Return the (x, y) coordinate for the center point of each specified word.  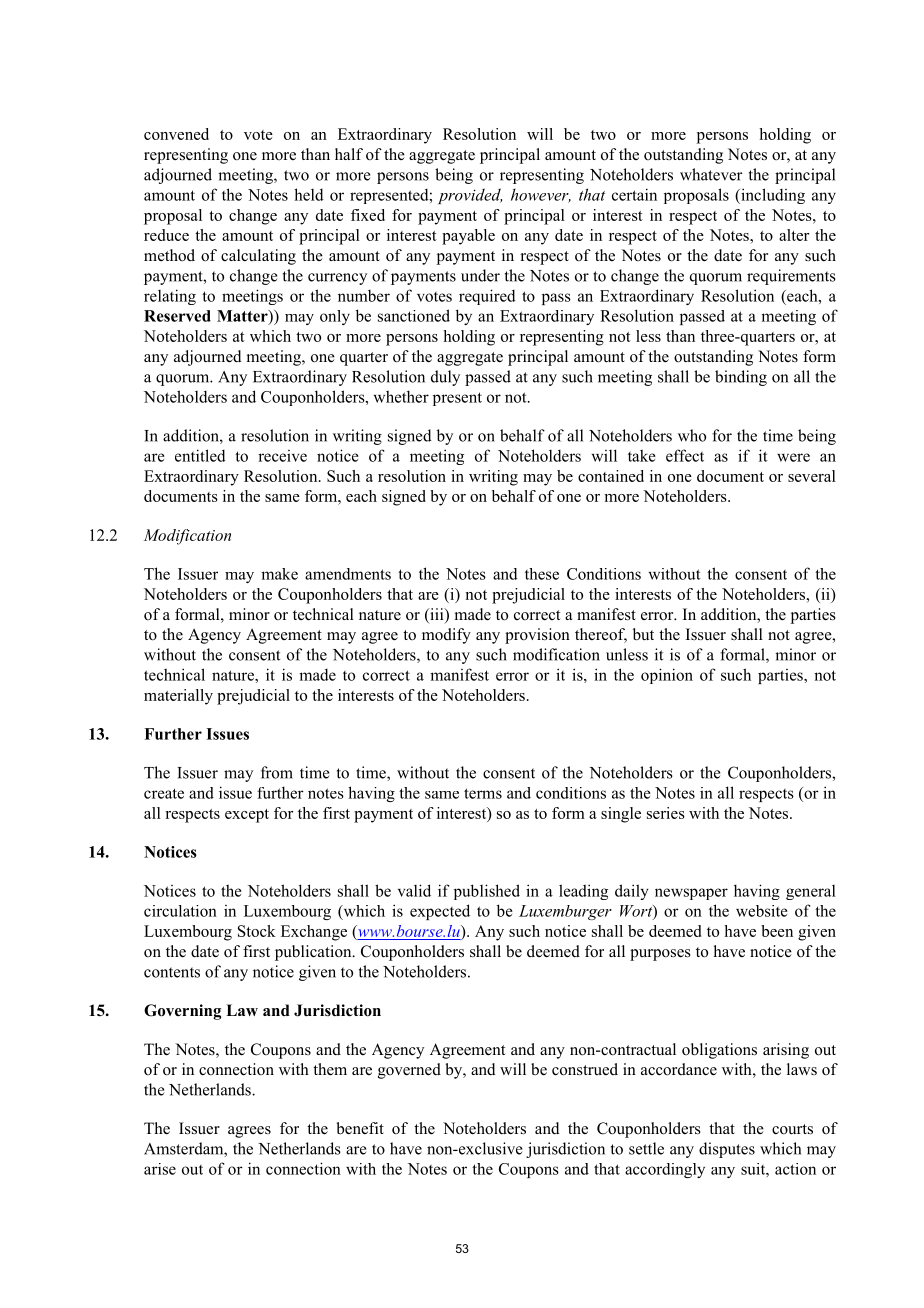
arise (160, 1169)
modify (446, 636)
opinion (667, 676)
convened (176, 134)
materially (178, 697)
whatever (711, 174)
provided (470, 196)
